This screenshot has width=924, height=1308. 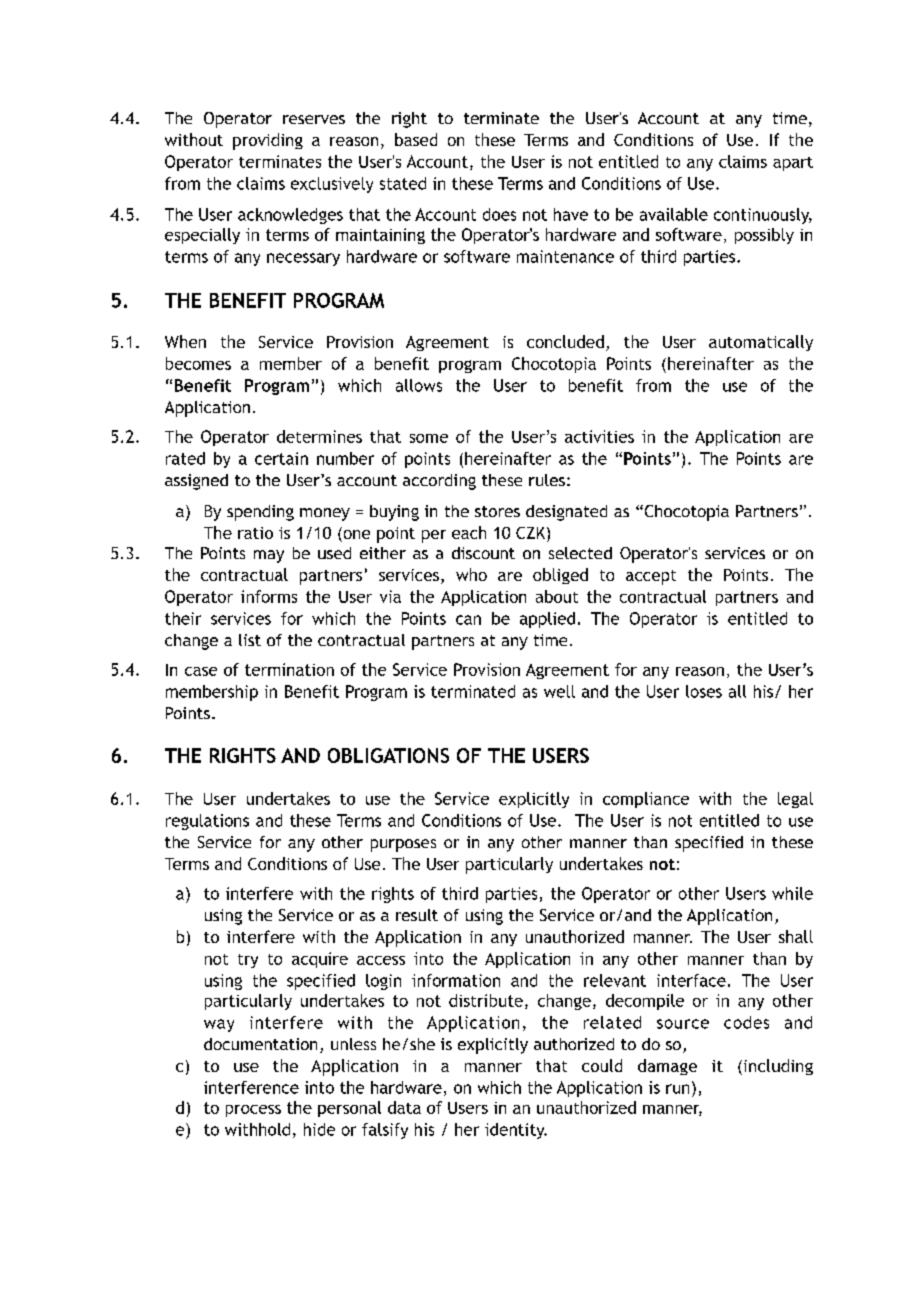 What do you see at coordinates (793, 164) in the screenshot?
I see `apart` at bounding box center [793, 164].
